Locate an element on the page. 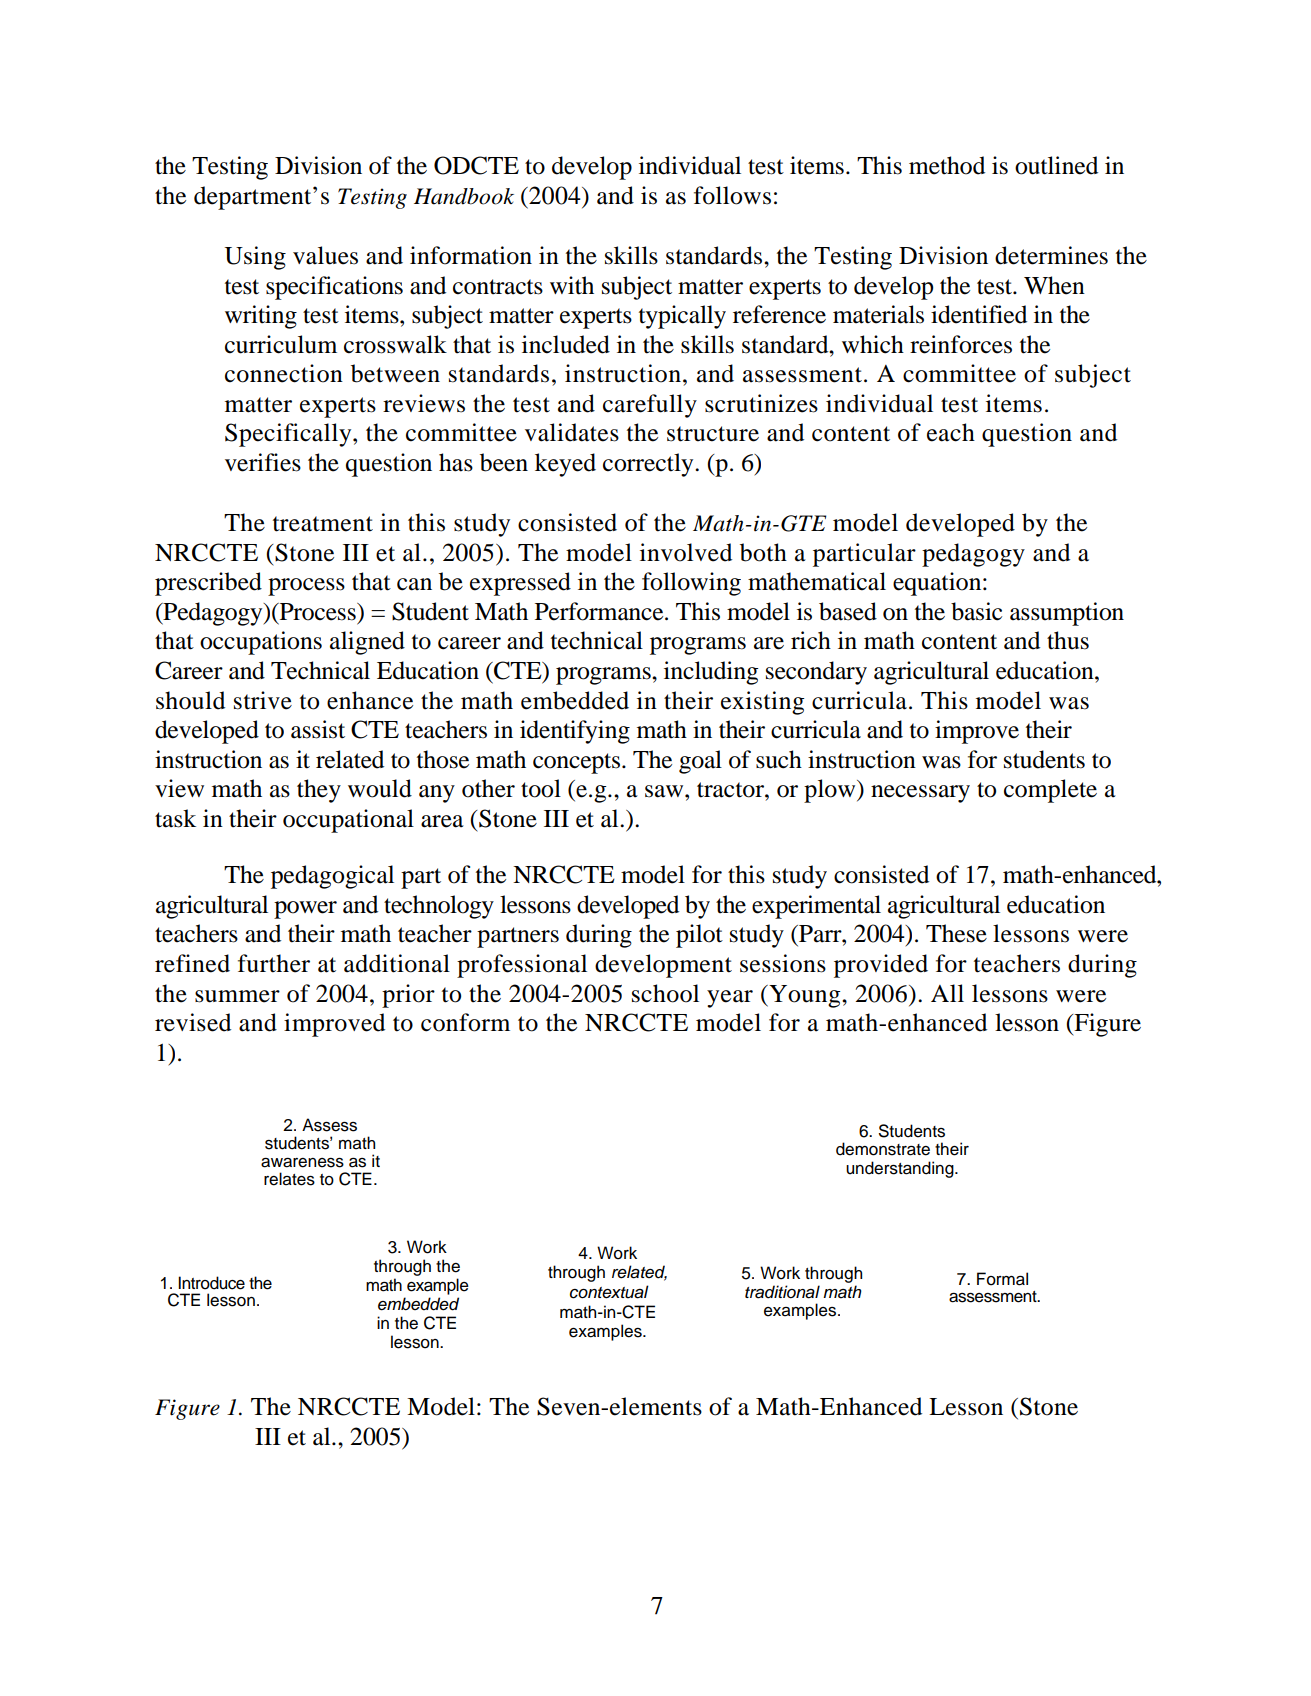  treatment is located at coordinates (323, 524).
